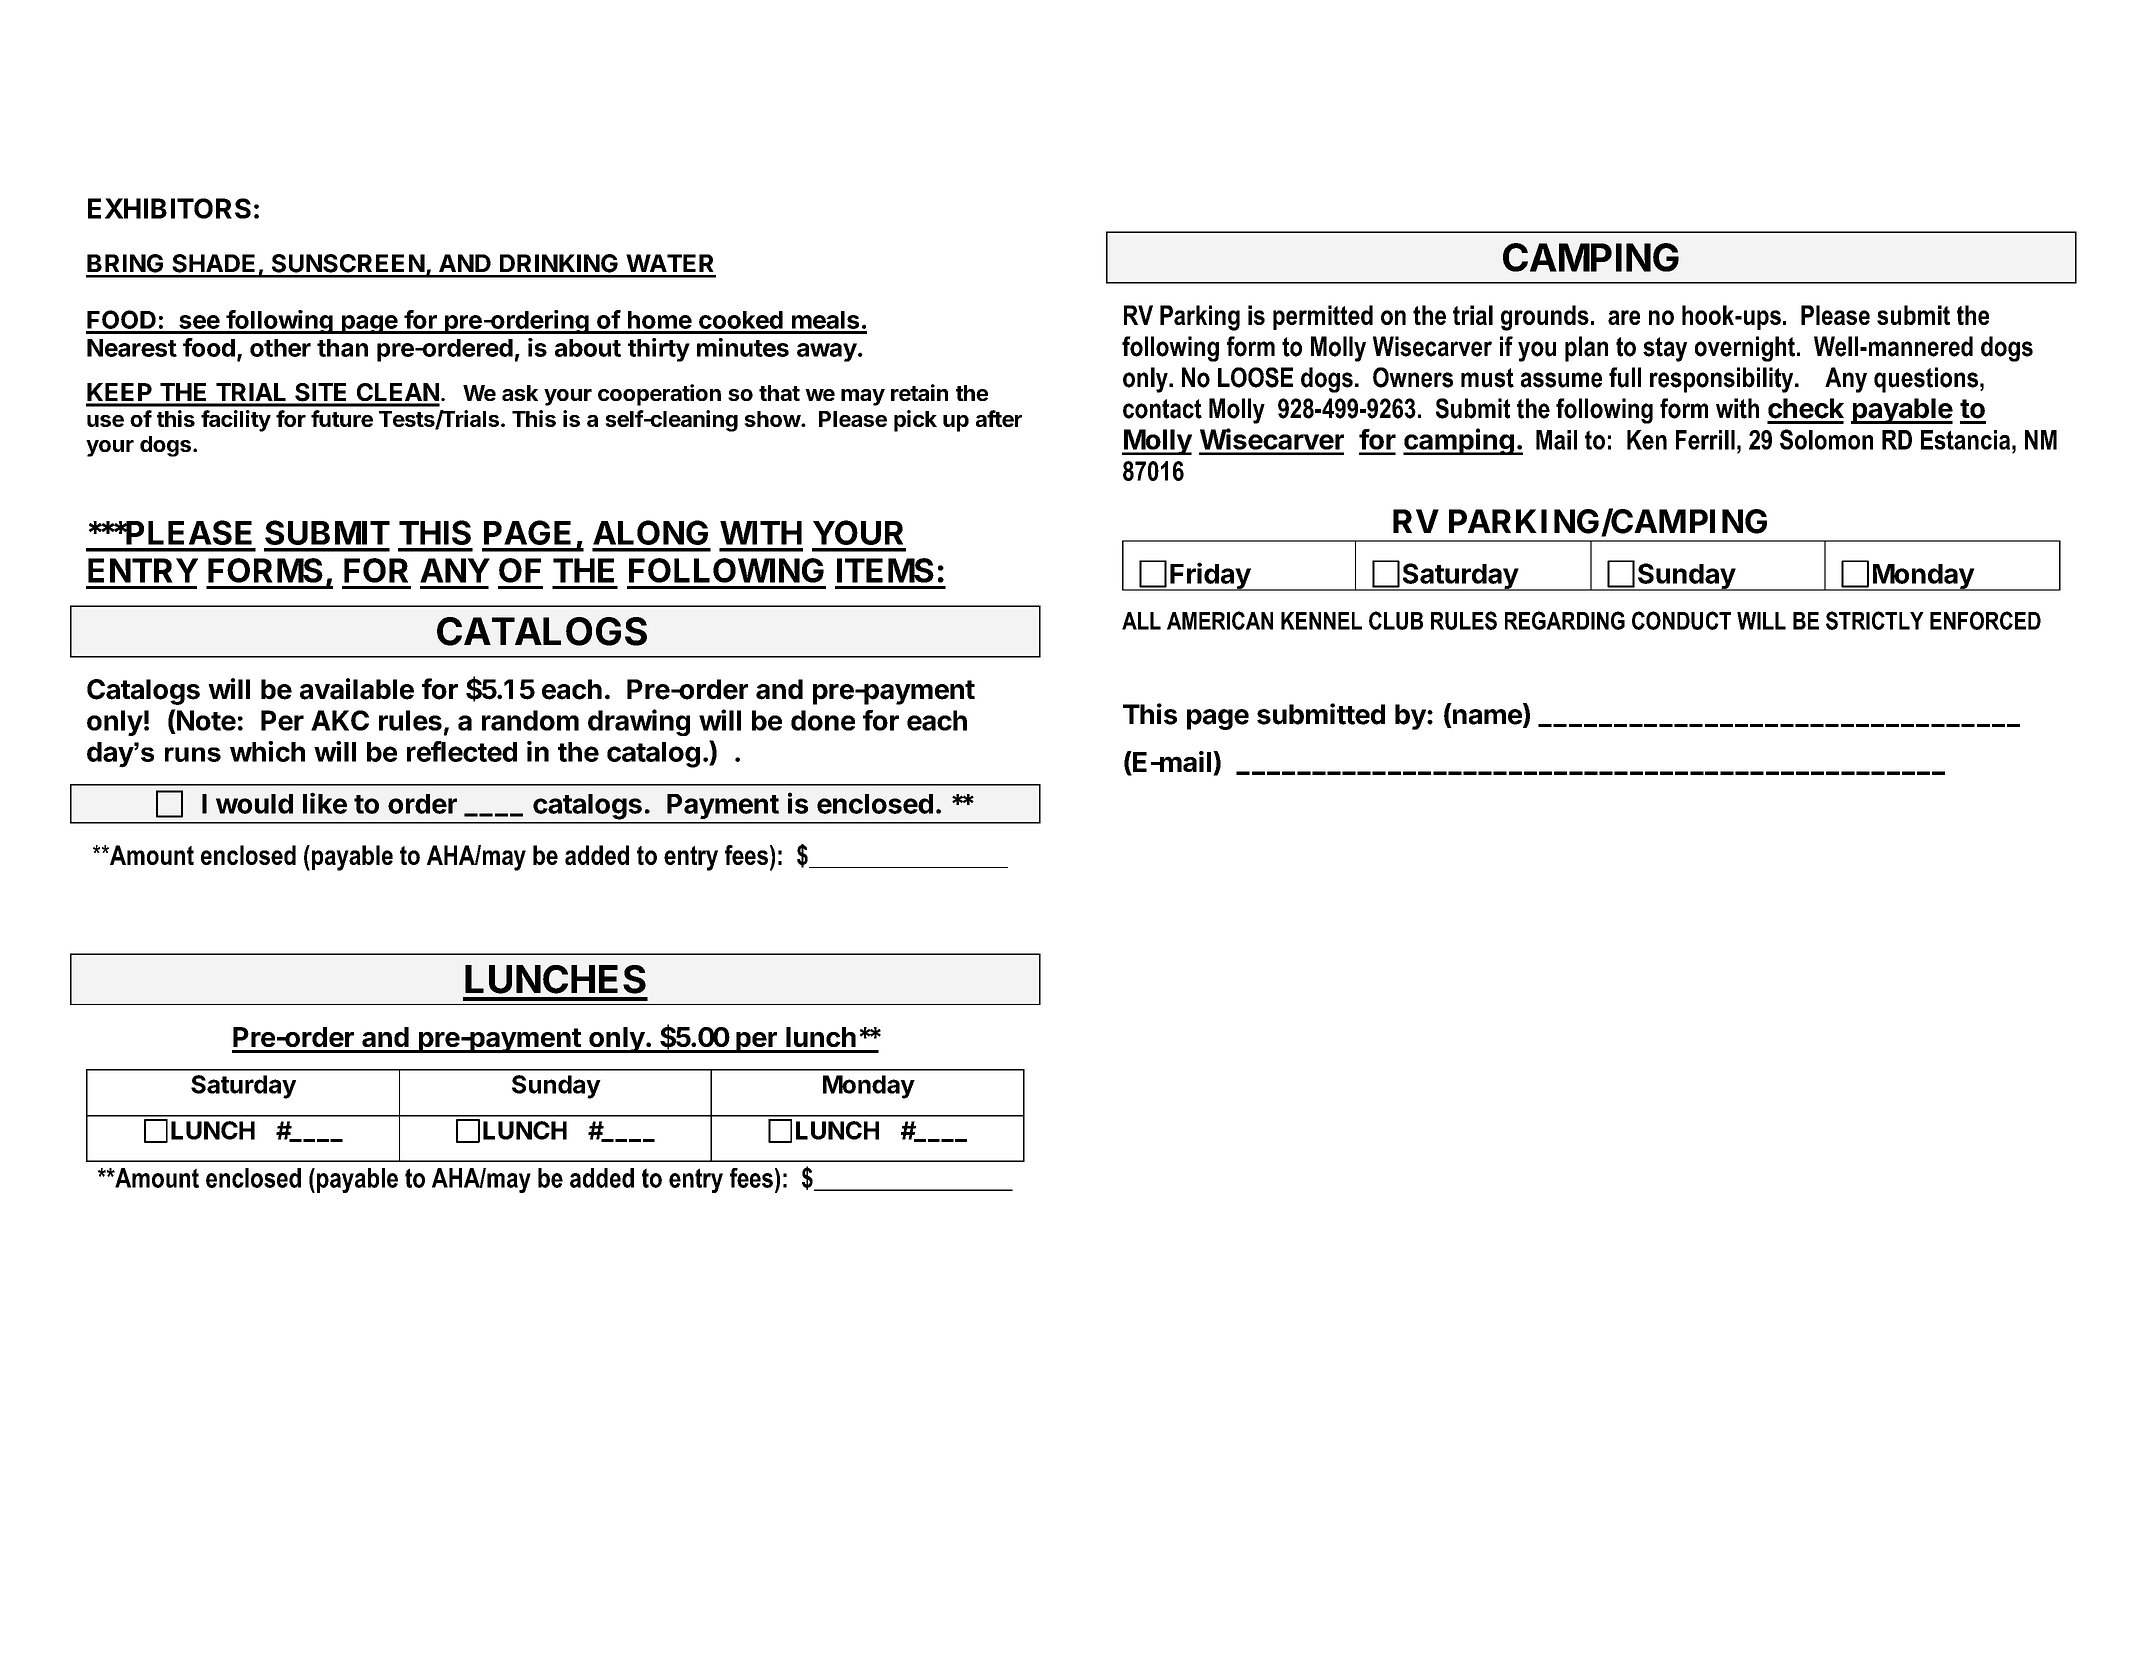 The width and height of the screenshot is (2154, 1664). I want to click on ITEMS, so click(885, 570).
